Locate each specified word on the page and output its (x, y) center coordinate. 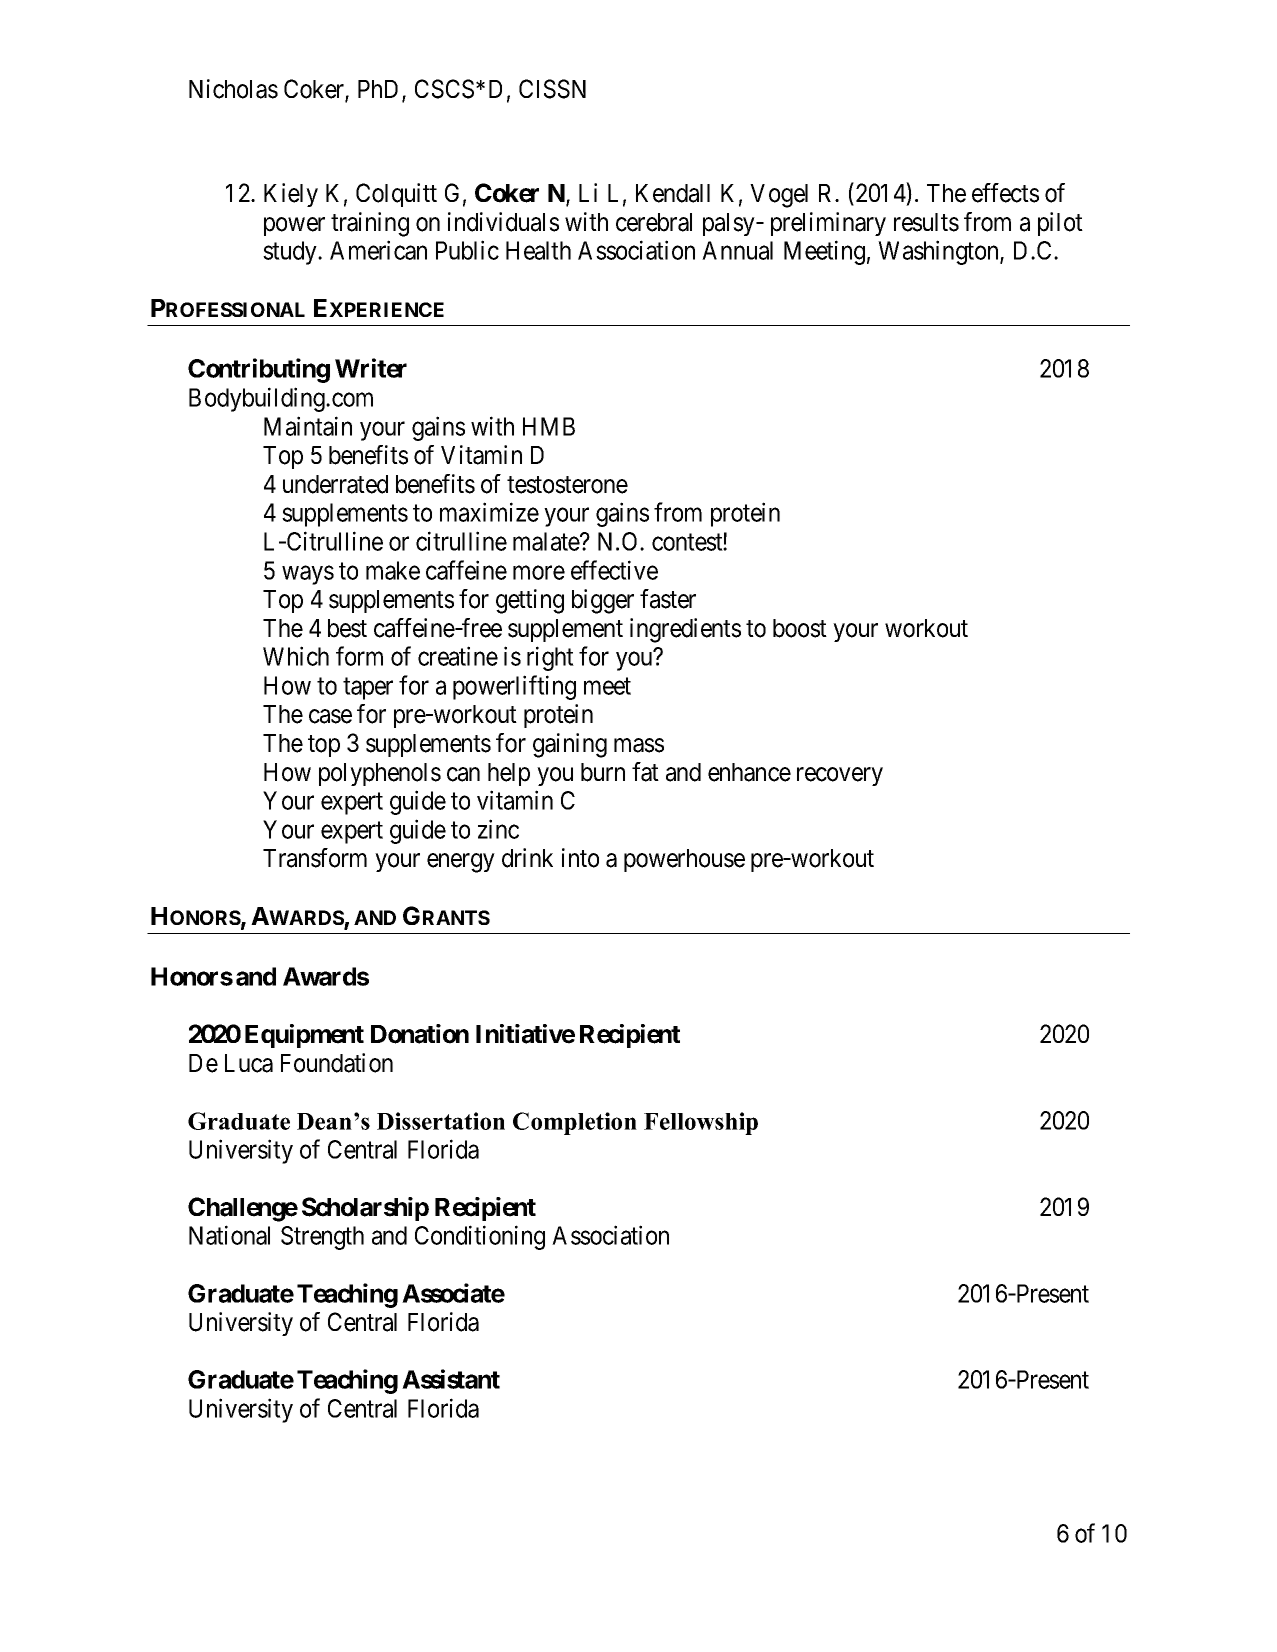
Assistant (451, 1379)
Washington (939, 252)
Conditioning (480, 1237)
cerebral (654, 222)
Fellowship (701, 1123)
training (370, 224)
